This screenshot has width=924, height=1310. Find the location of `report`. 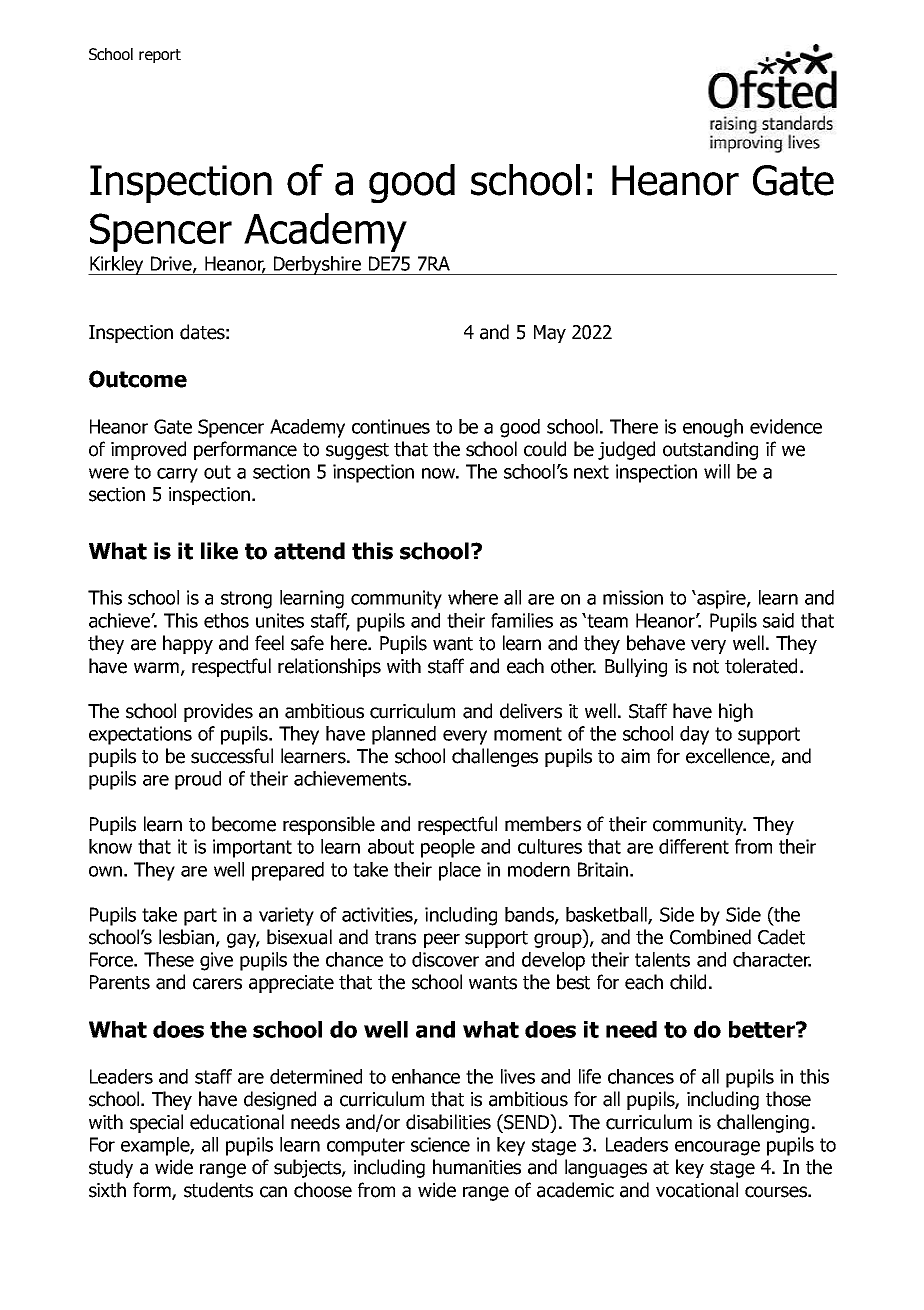

report is located at coordinates (160, 56).
